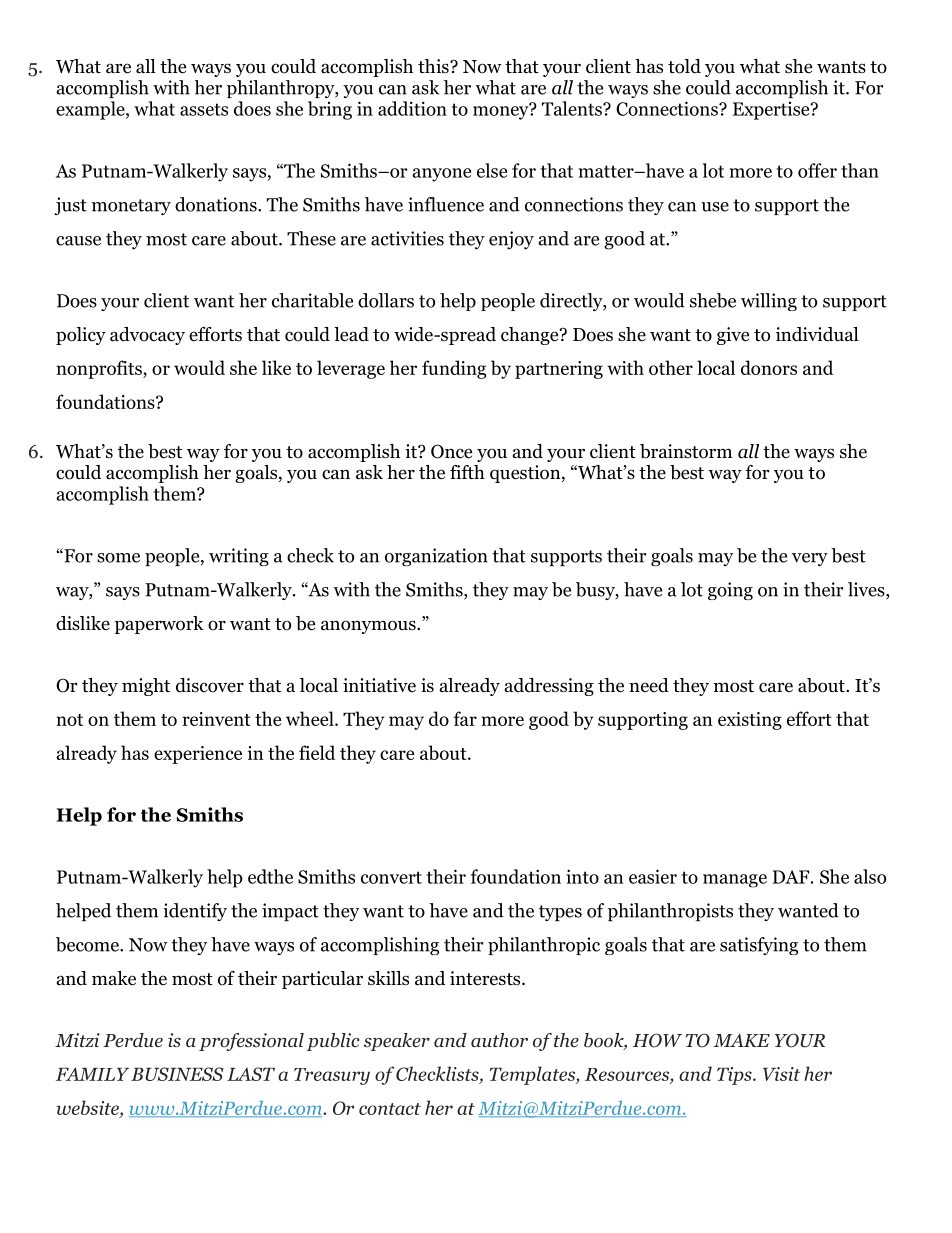  What do you see at coordinates (147, 336) in the screenshot?
I see `advocacy` at bounding box center [147, 336].
